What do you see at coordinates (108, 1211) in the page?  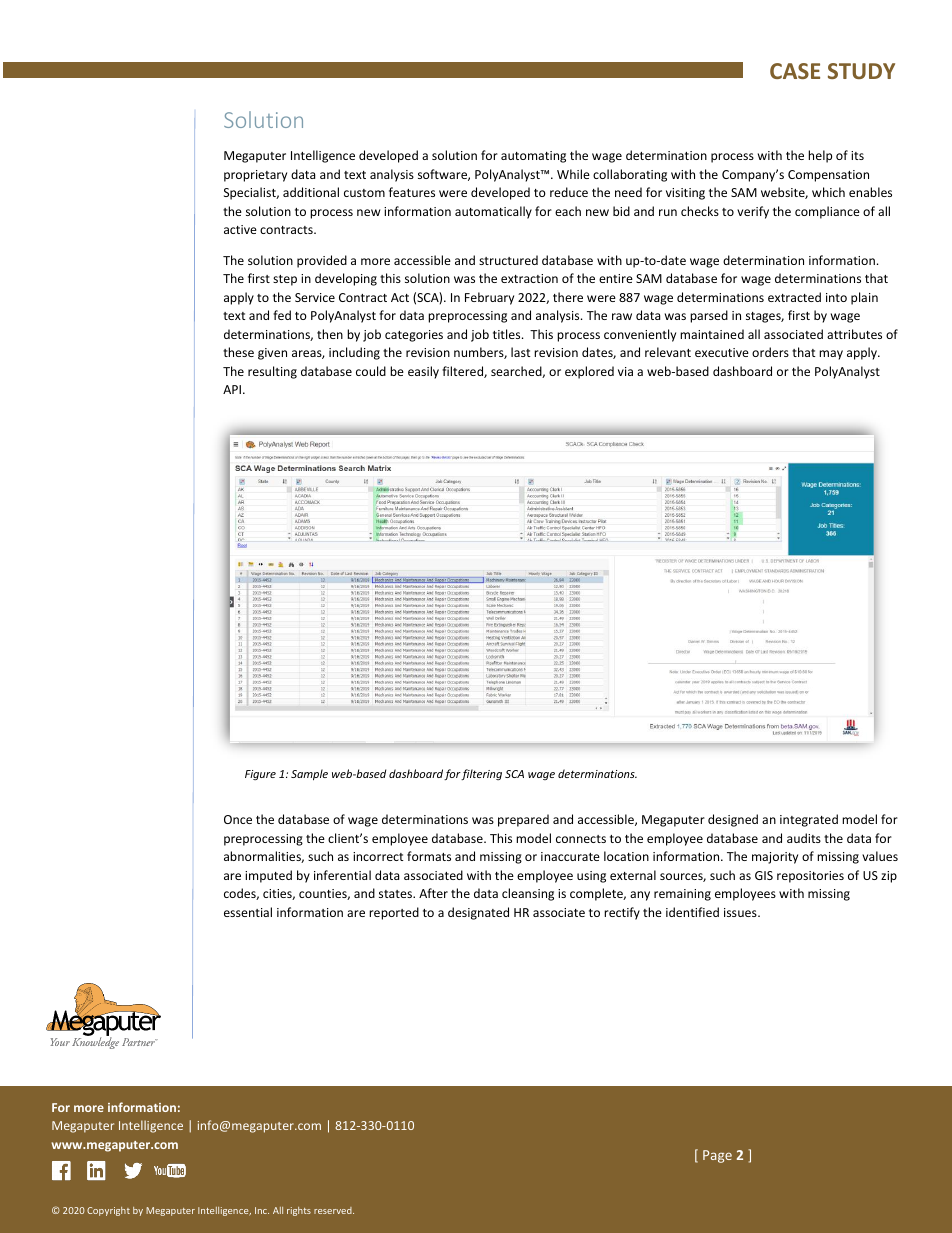 I see `Copyright` at bounding box center [108, 1211].
